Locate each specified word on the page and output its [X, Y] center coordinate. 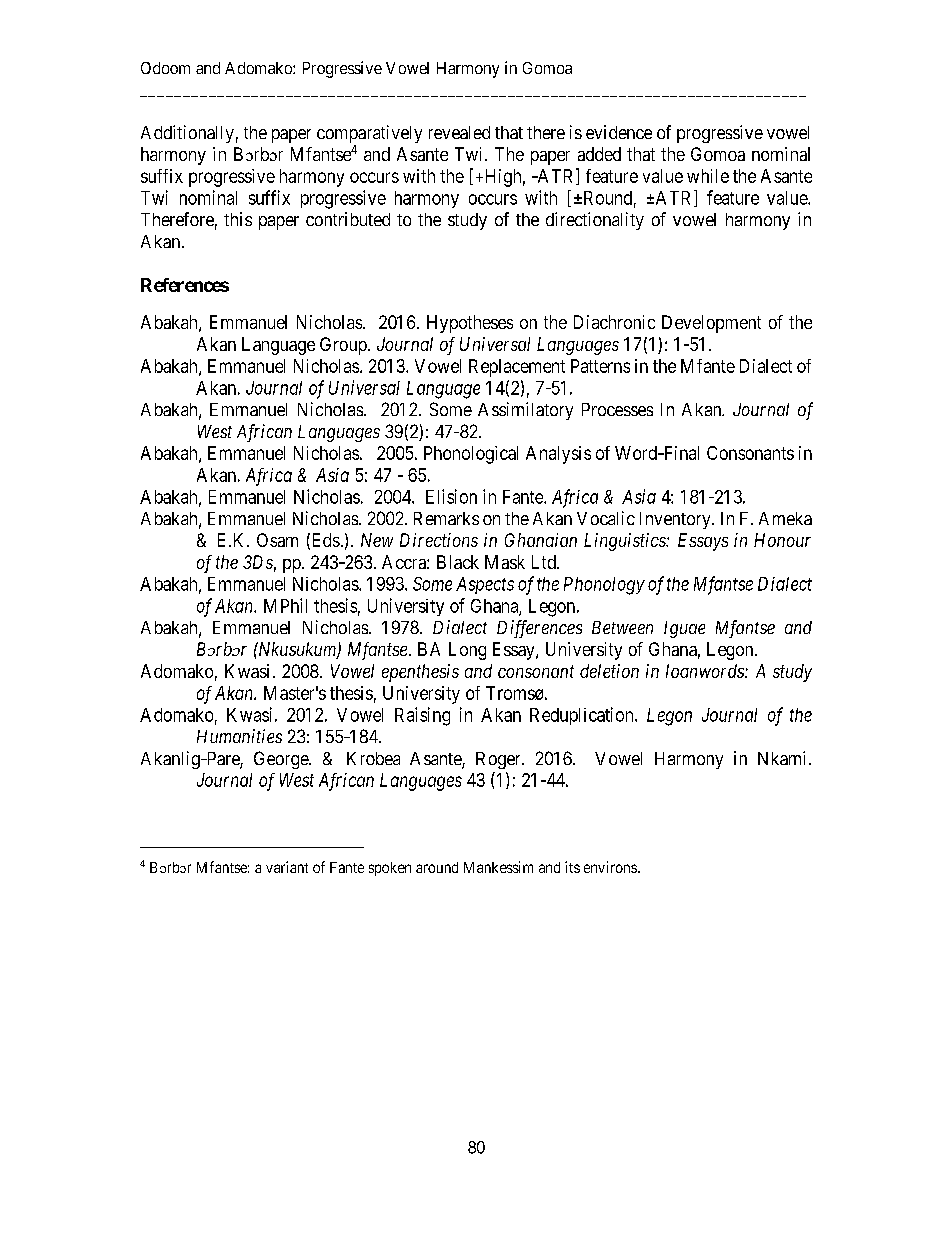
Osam [277, 540]
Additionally [187, 134]
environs [610, 867]
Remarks [446, 518]
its [572, 867]
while [708, 176]
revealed [459, 132]
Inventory [676, 520]
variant [287, 867]
